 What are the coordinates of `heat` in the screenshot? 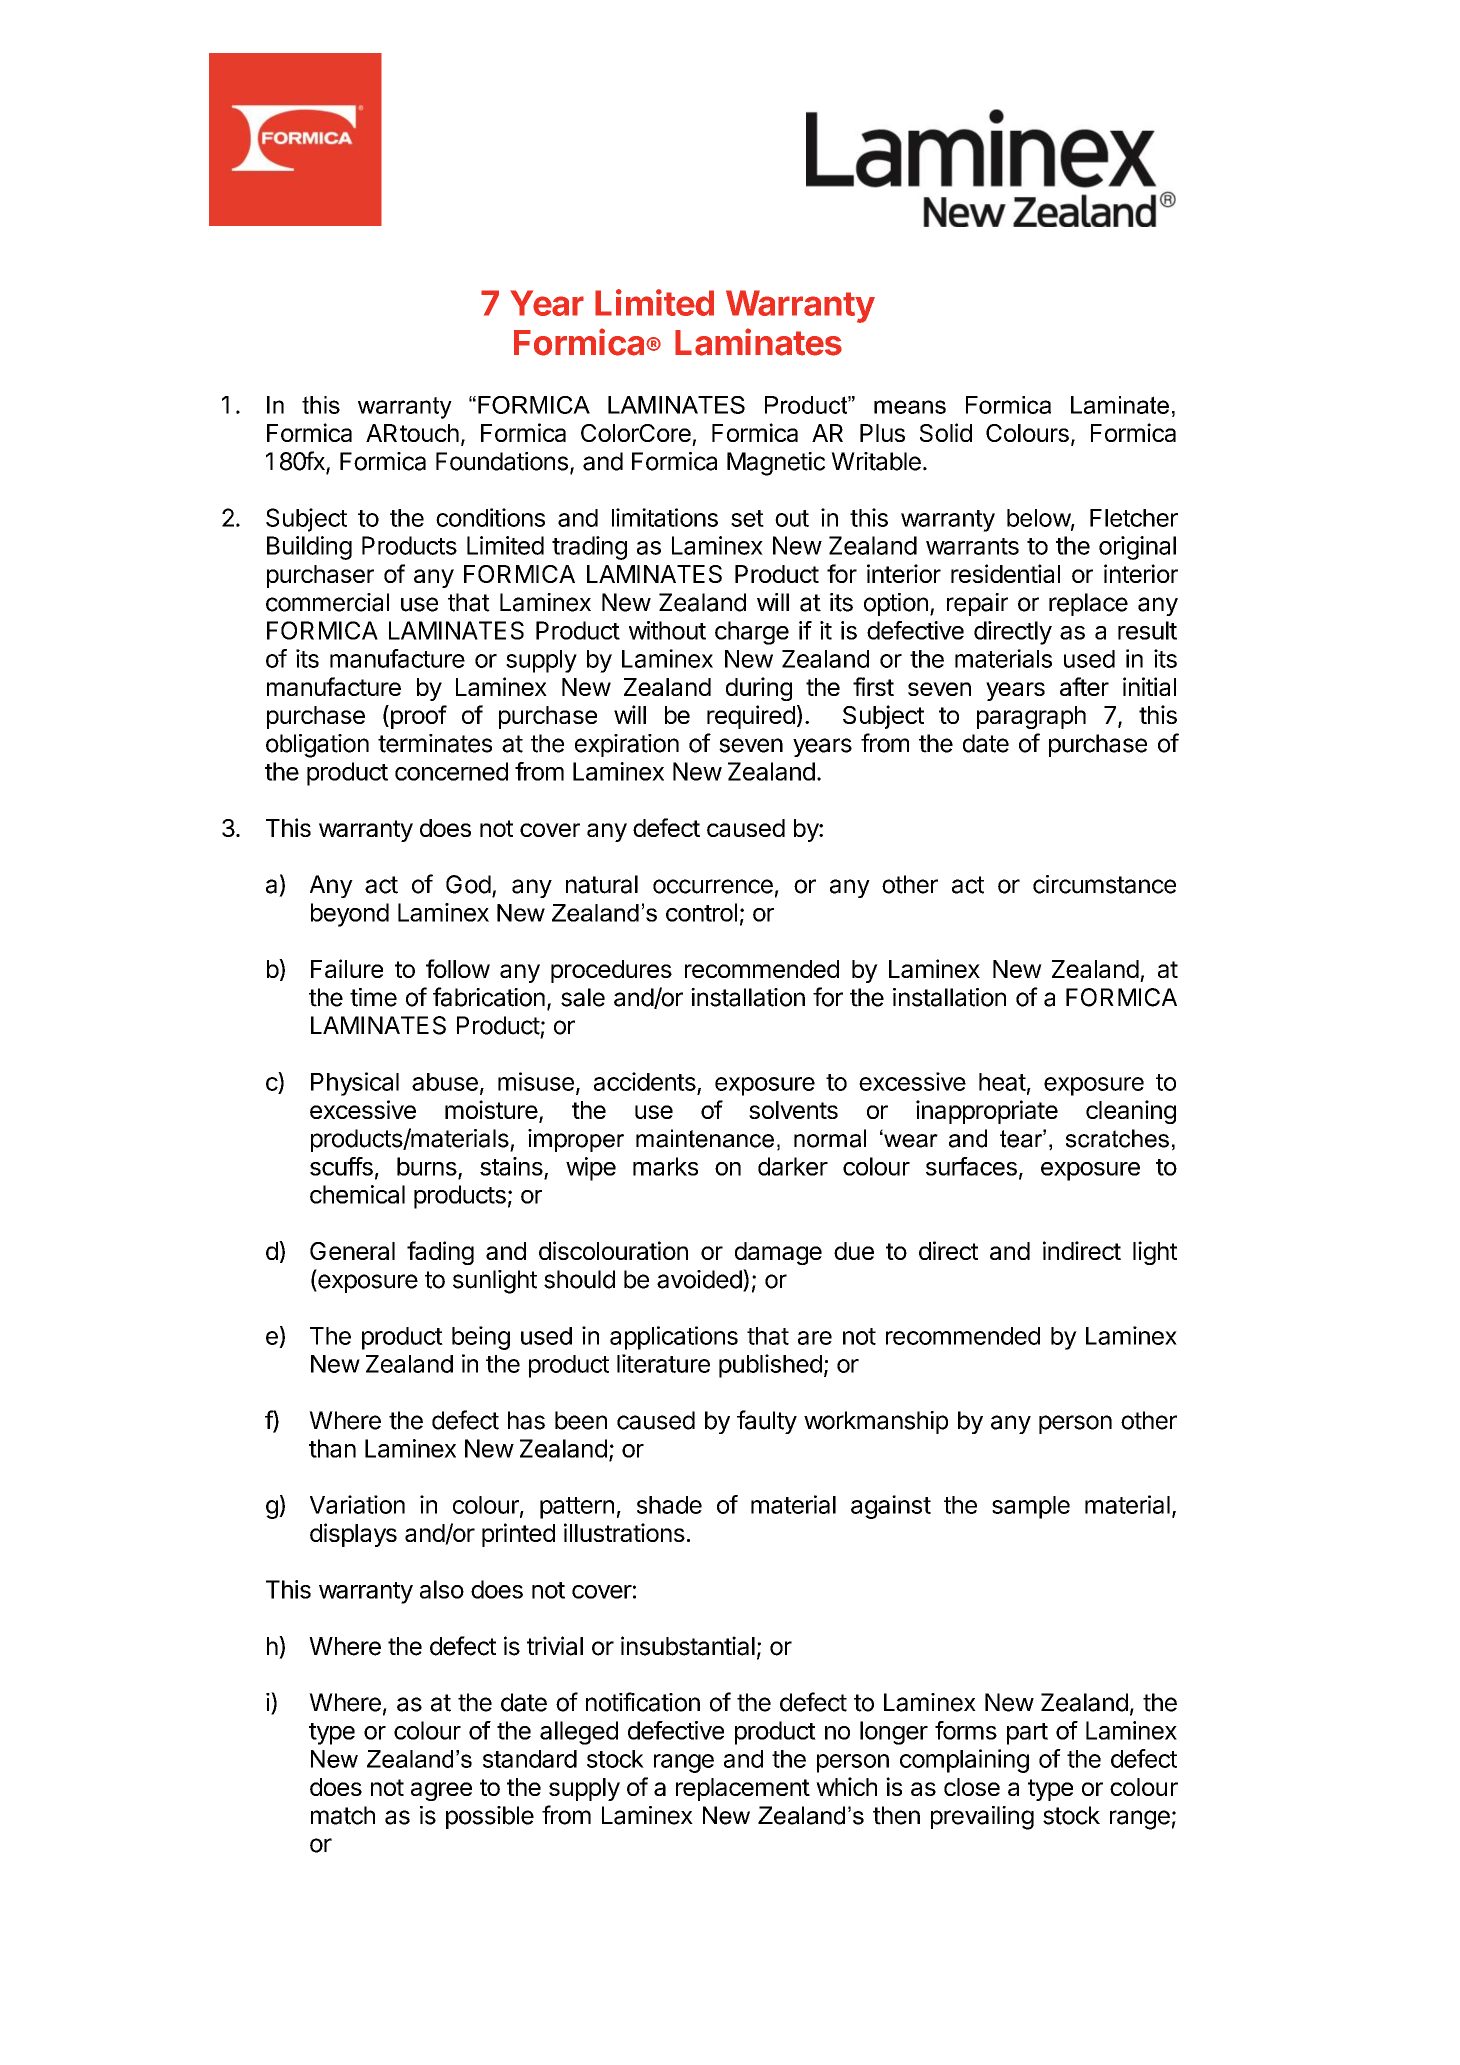 It's located at (1002, 1082).
